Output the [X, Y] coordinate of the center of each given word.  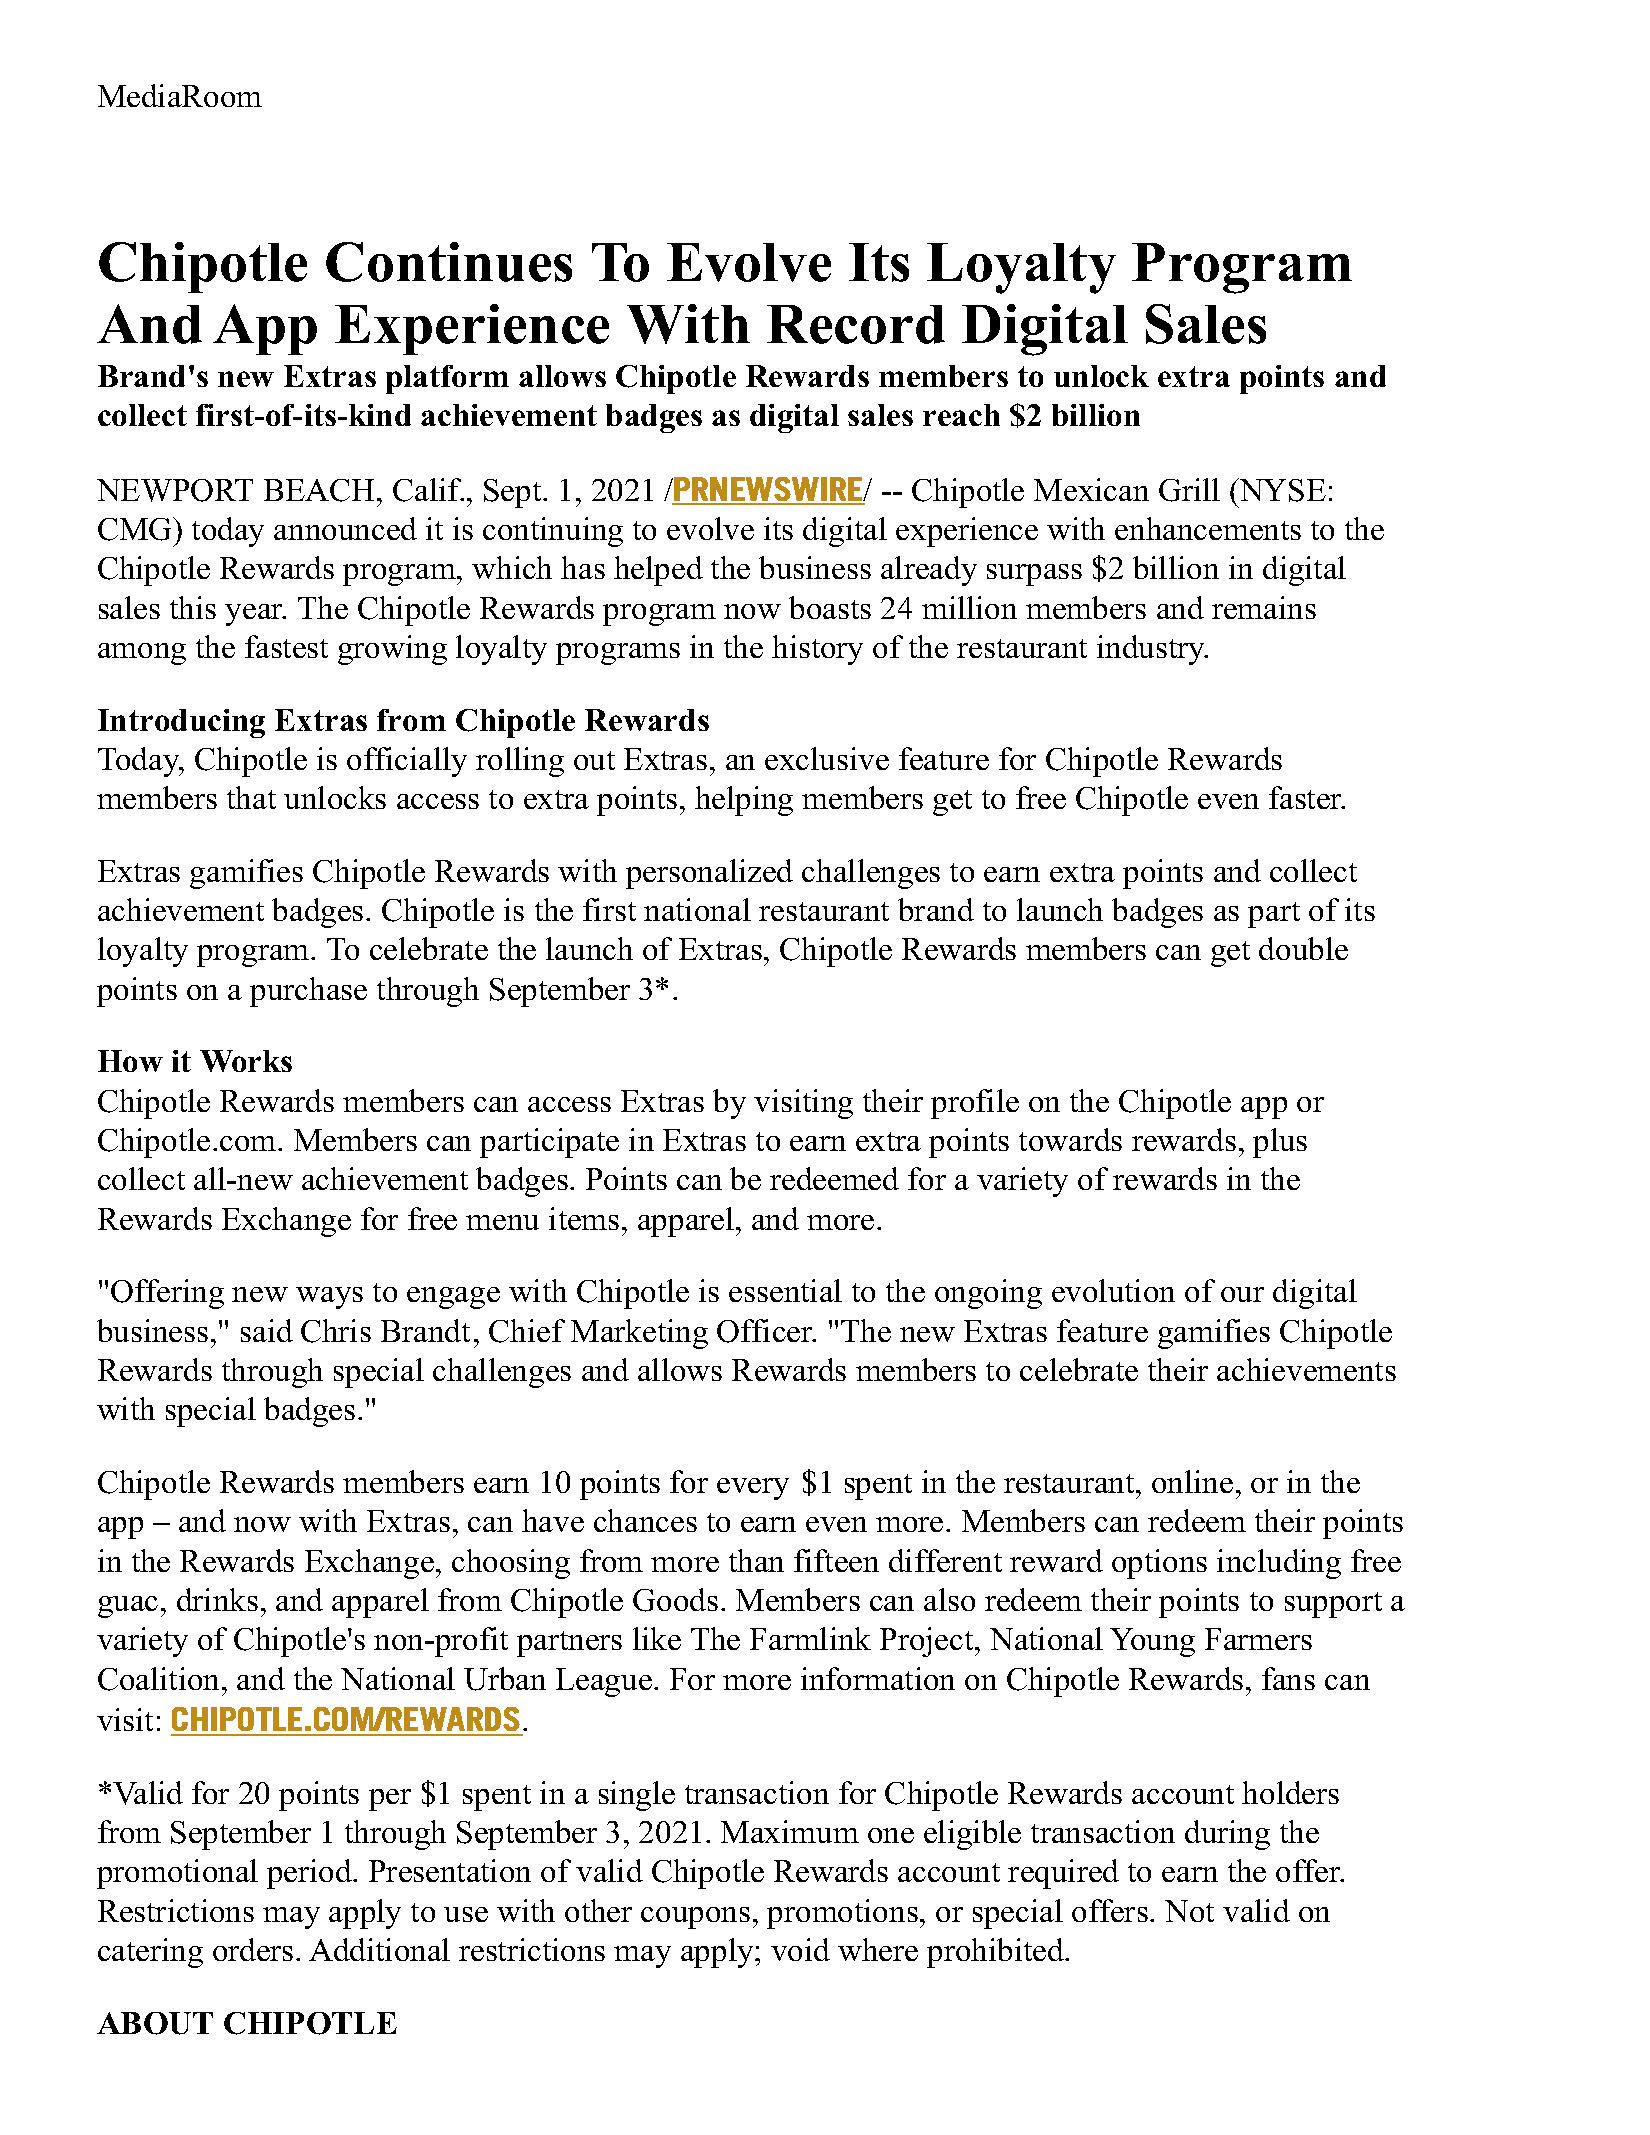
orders [253, 1949]
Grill [1189, 490]
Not [1189, 1911]
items [584, 1218]
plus [1280, 1143]
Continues [449, 262]
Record [856, 324]
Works [246, 1061]
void [800, 1949]
